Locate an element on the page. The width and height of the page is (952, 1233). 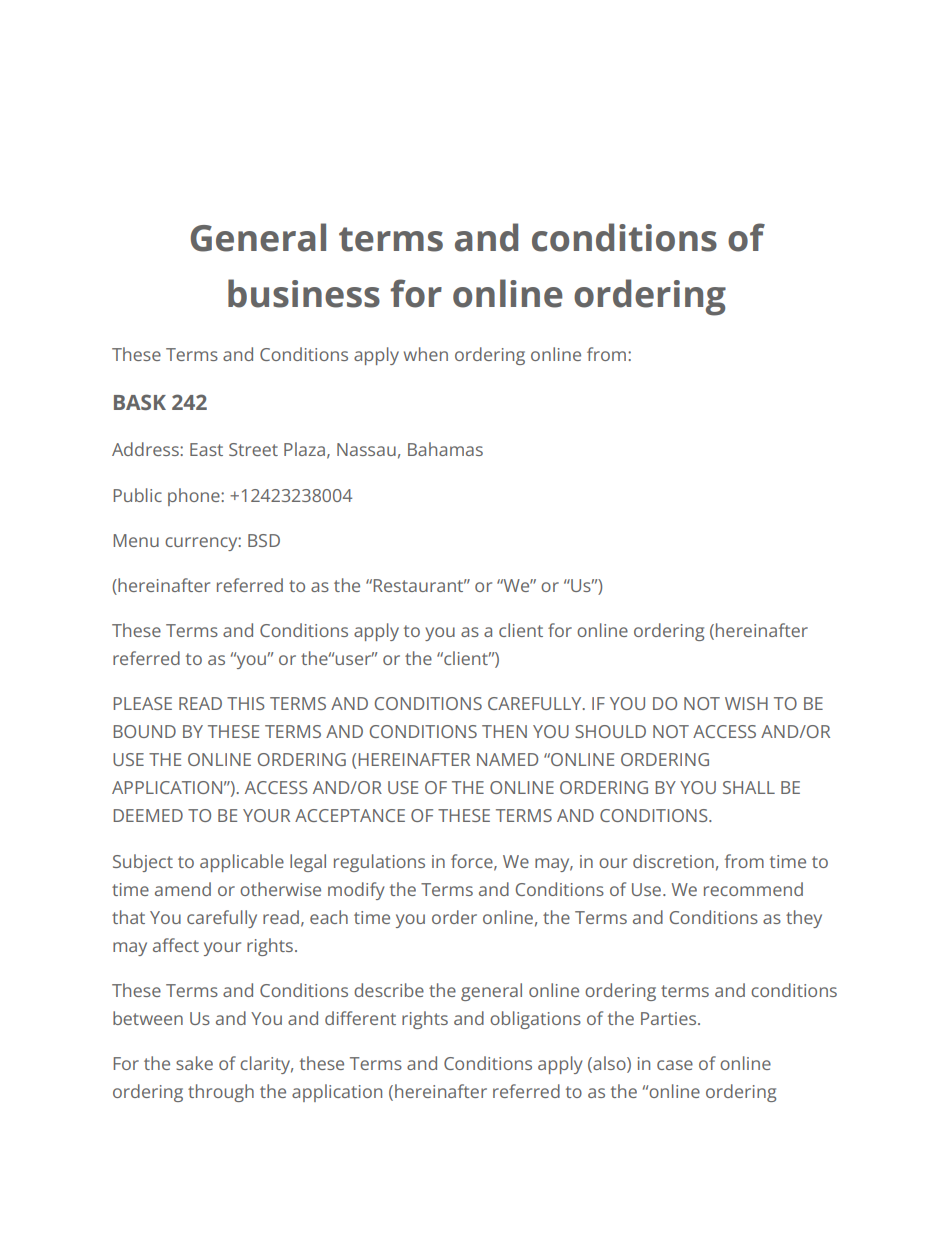
sake is located at coordinates (194, 1063).
